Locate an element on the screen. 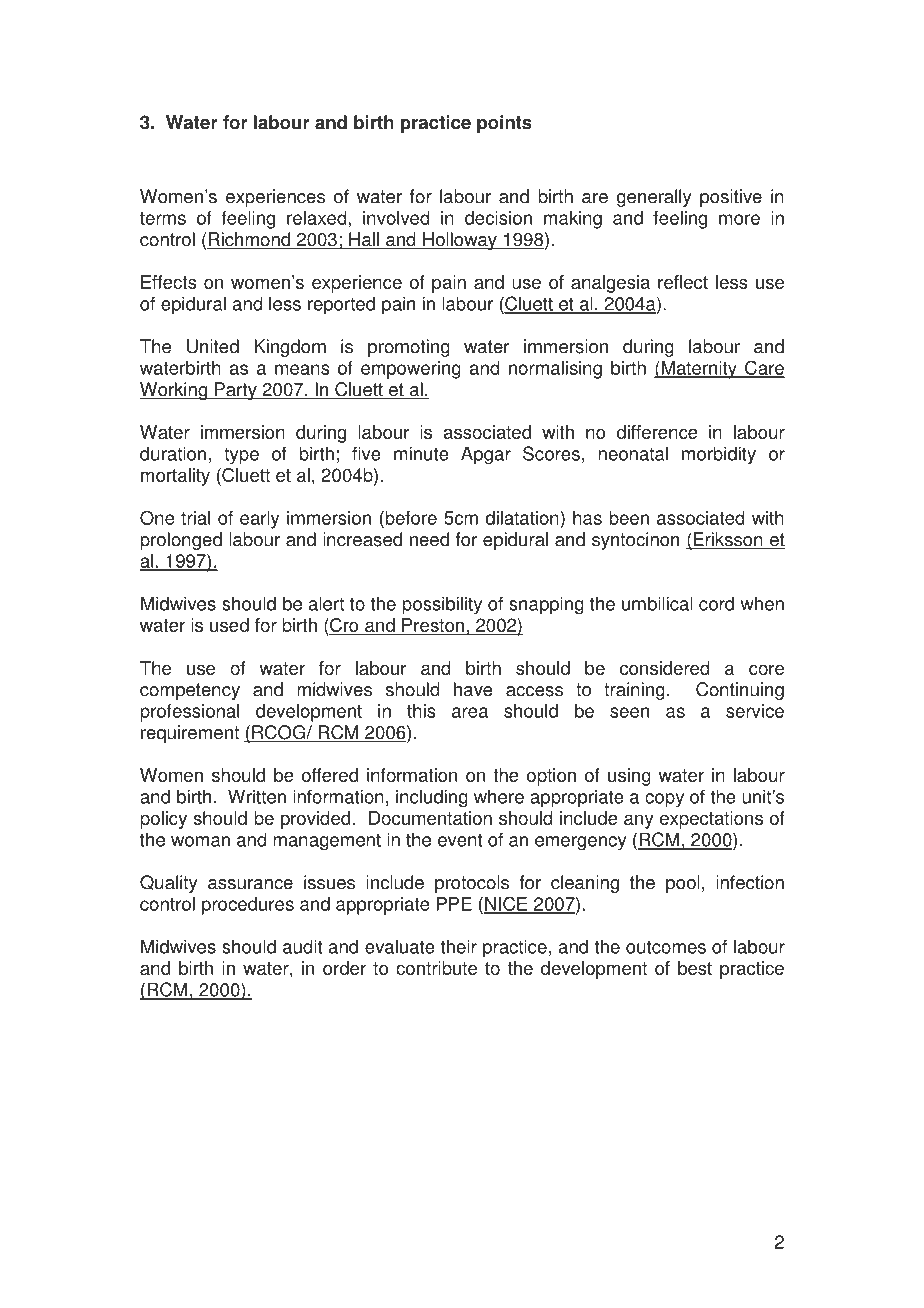  terms is located at coordinates (163, 218).
